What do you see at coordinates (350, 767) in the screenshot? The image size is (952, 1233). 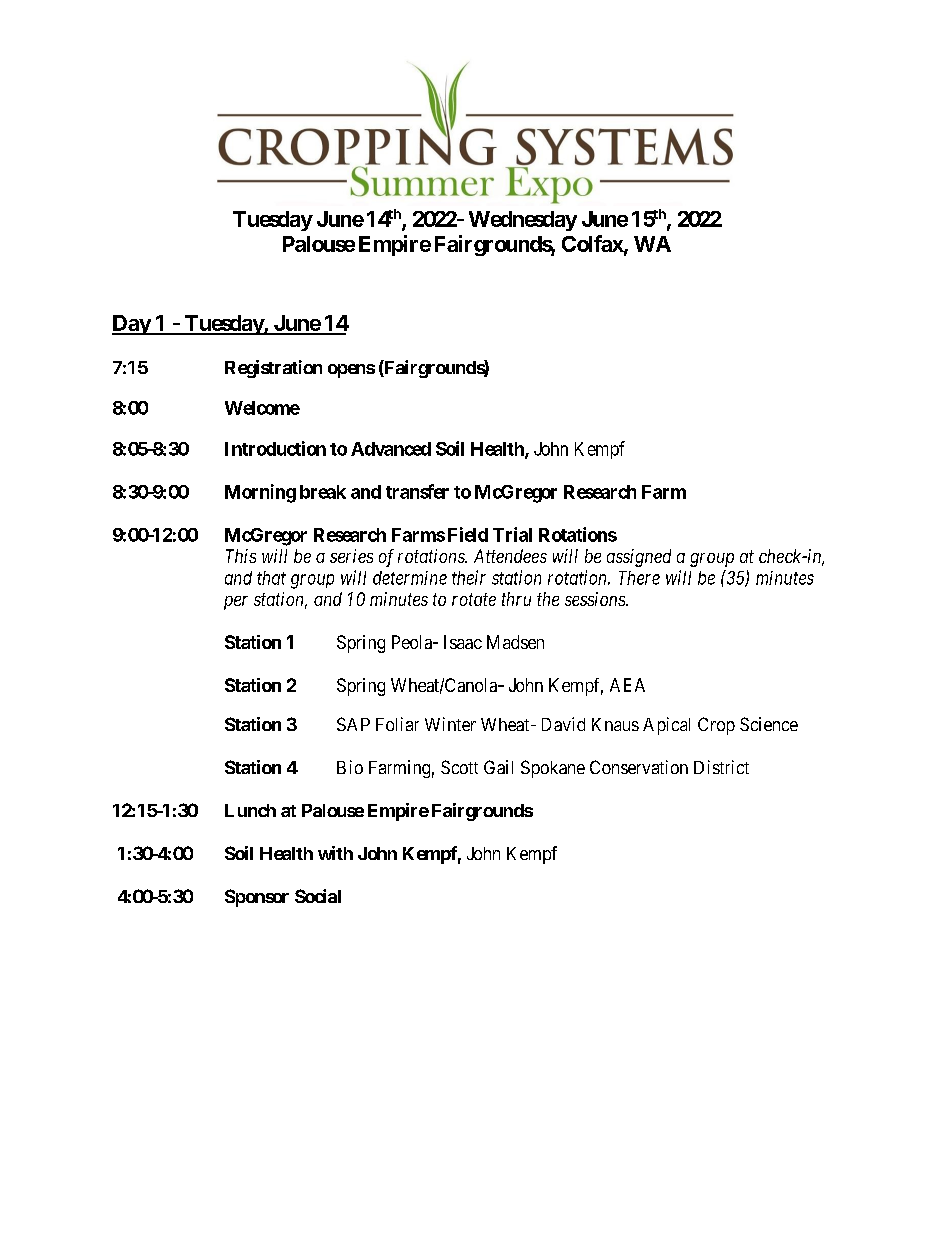 I see `Bio` at bounding box center [350, 767].
